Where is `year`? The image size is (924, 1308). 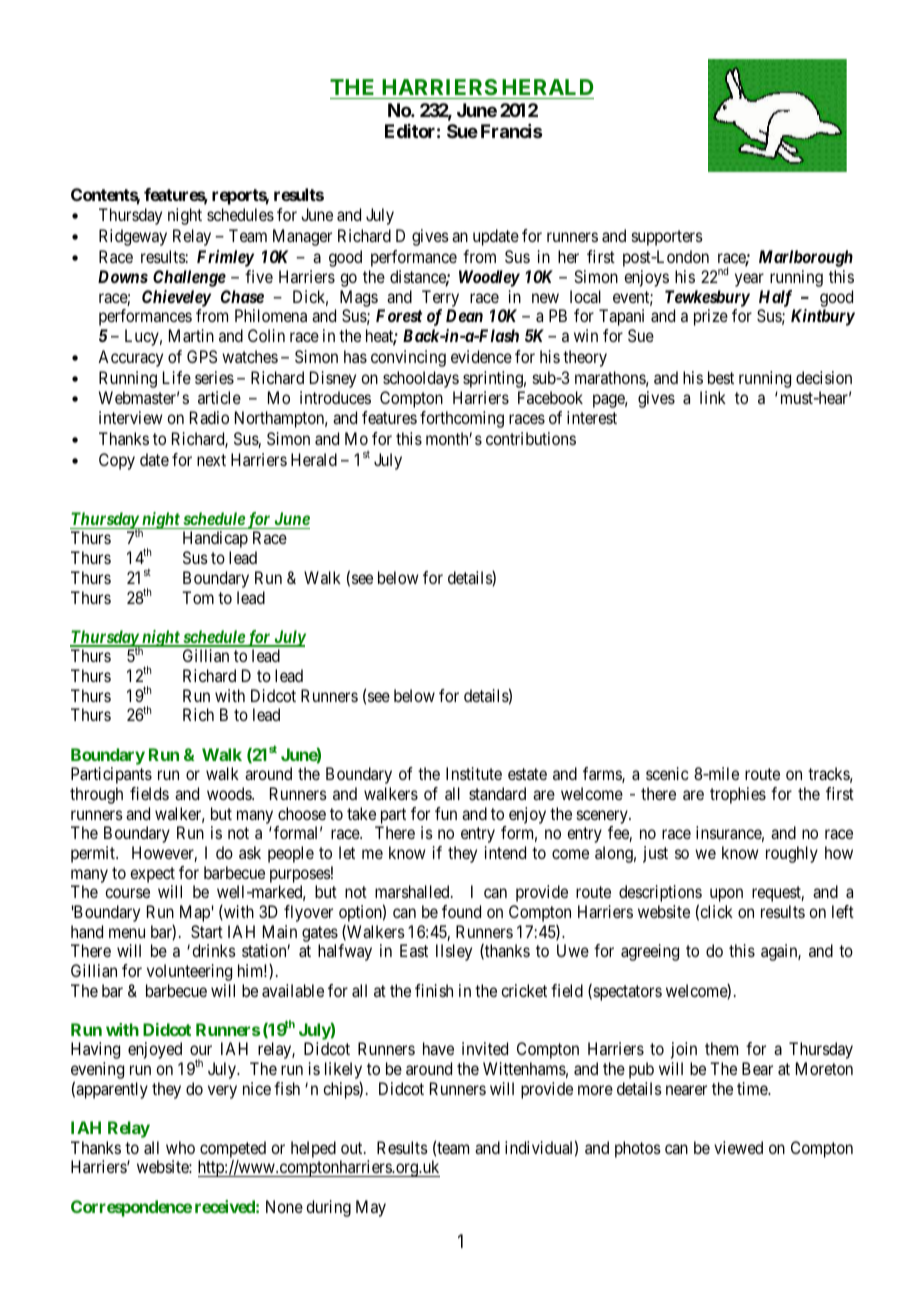
year is located at coordinates (749, 280).
